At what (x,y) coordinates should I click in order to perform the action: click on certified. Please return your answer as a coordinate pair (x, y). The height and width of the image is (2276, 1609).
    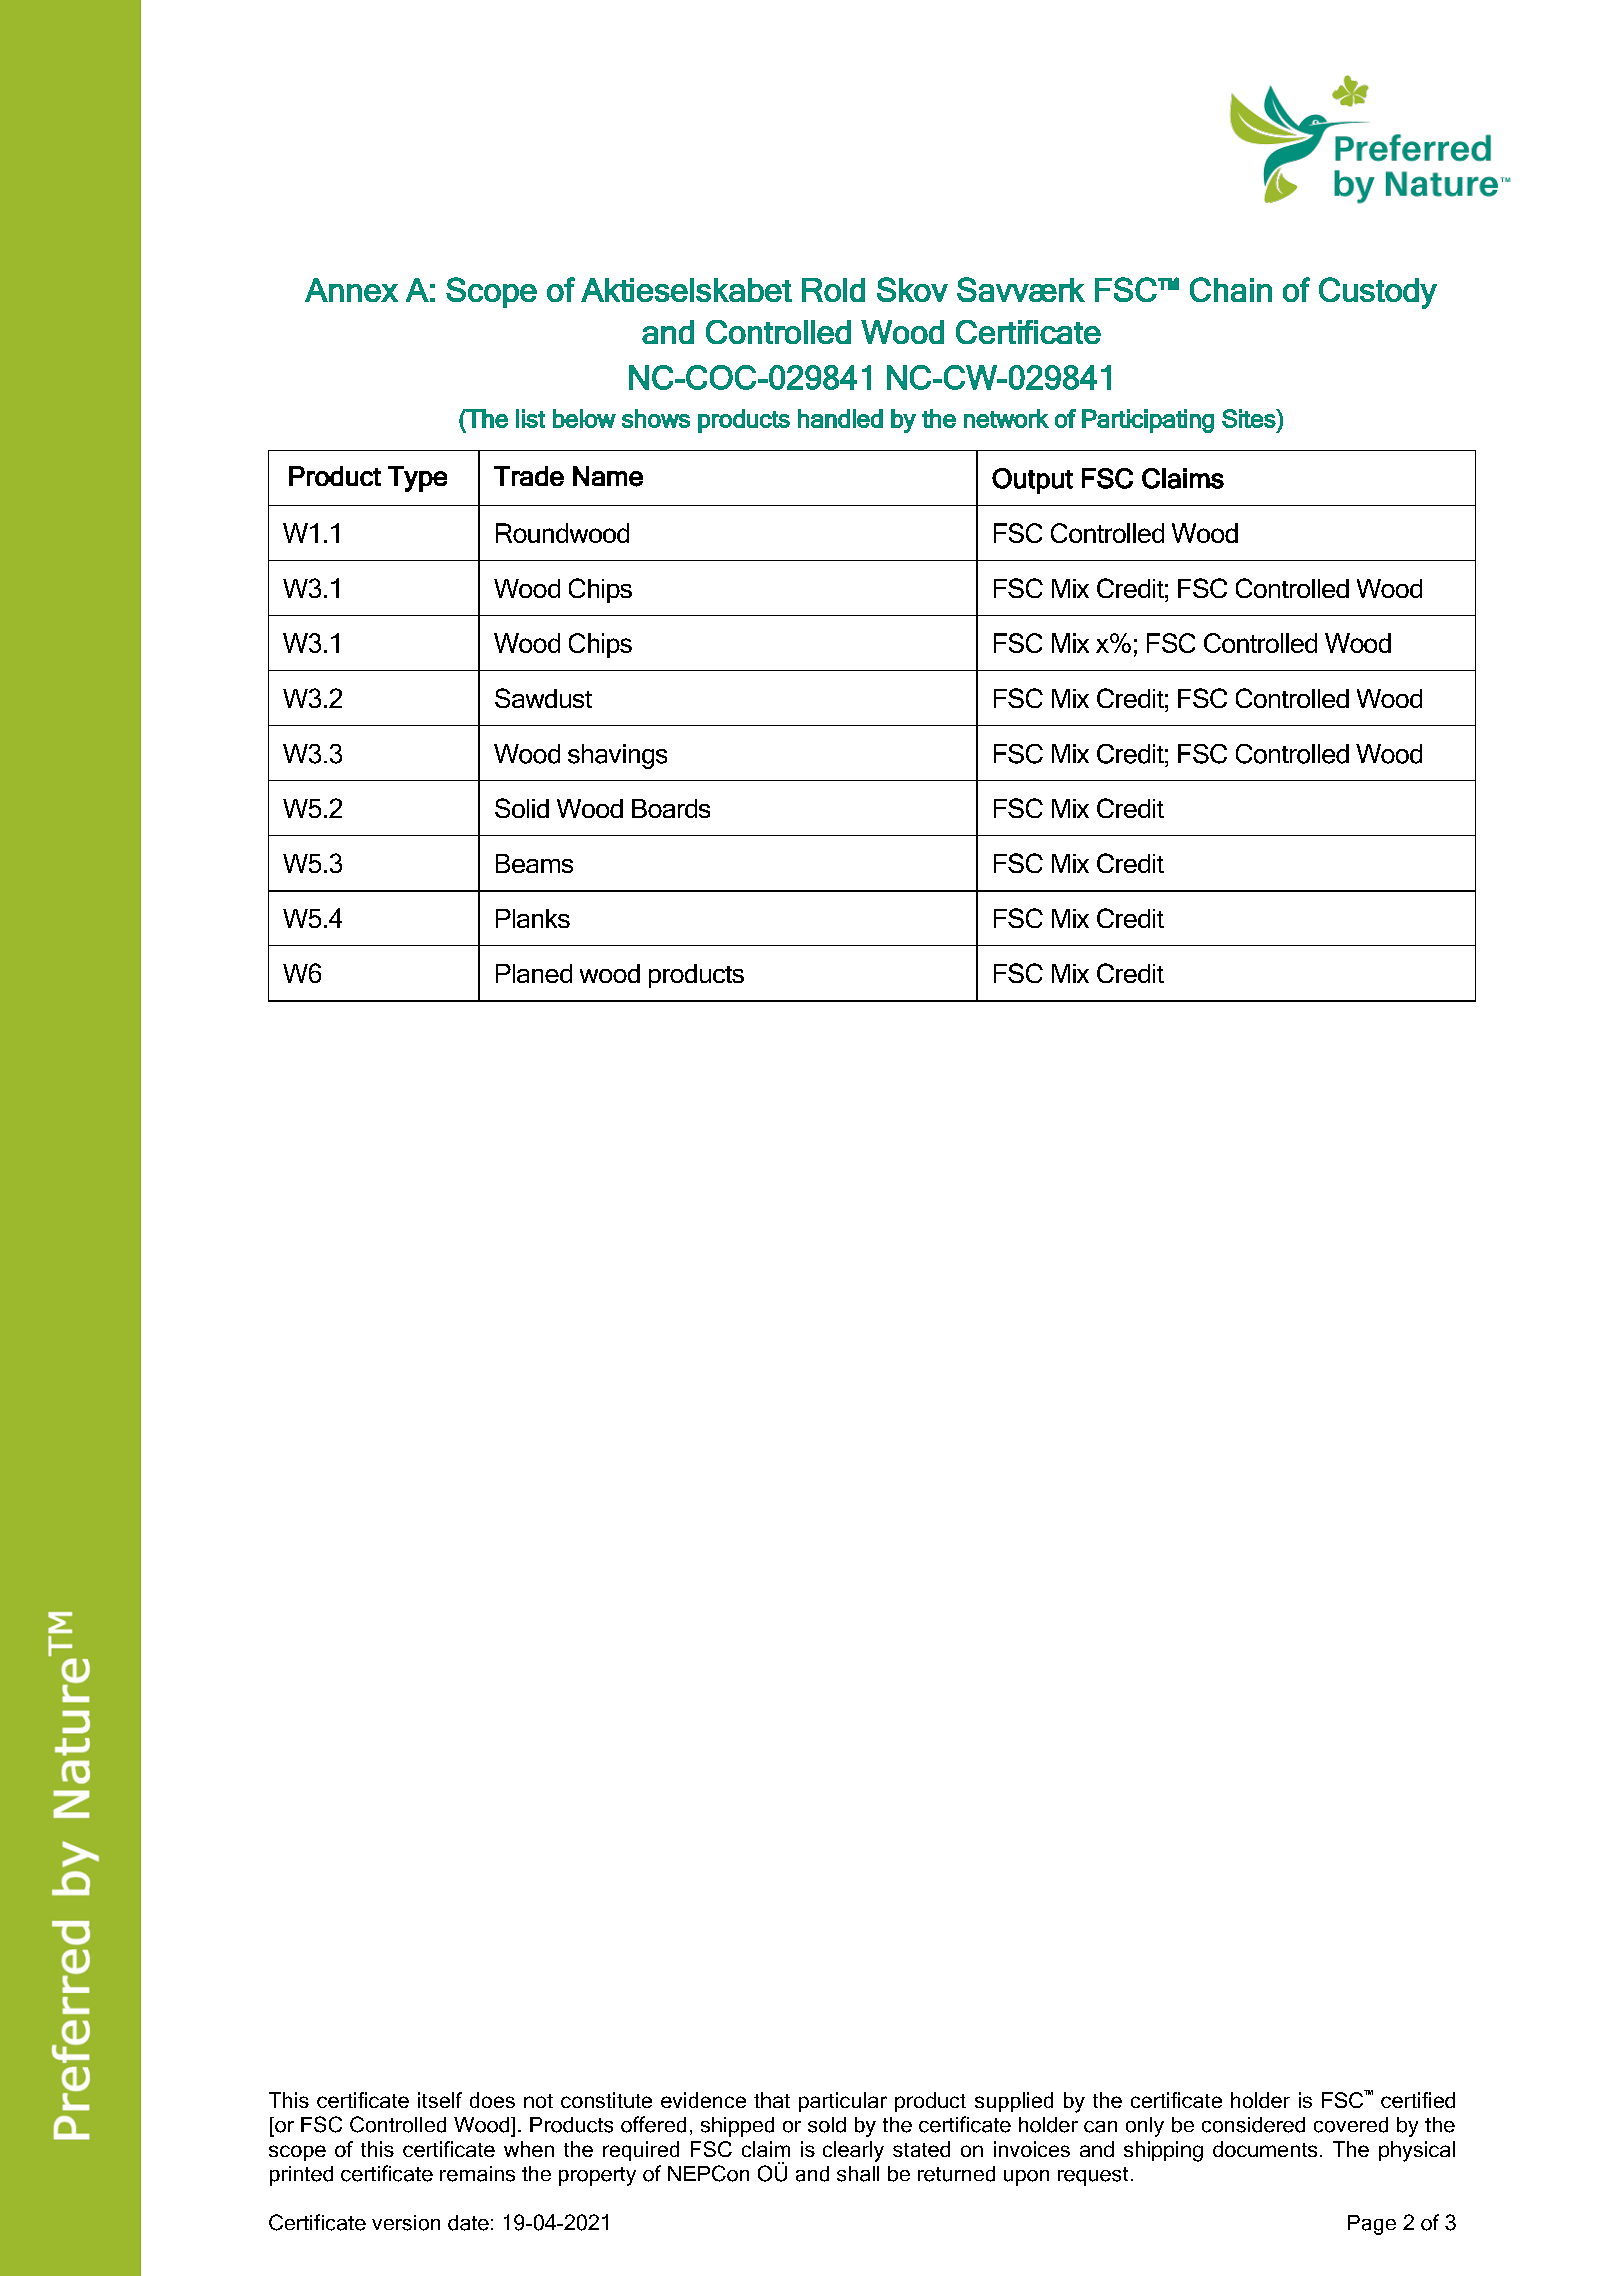
    Looking at the image, I should click on (1418, 2100).
